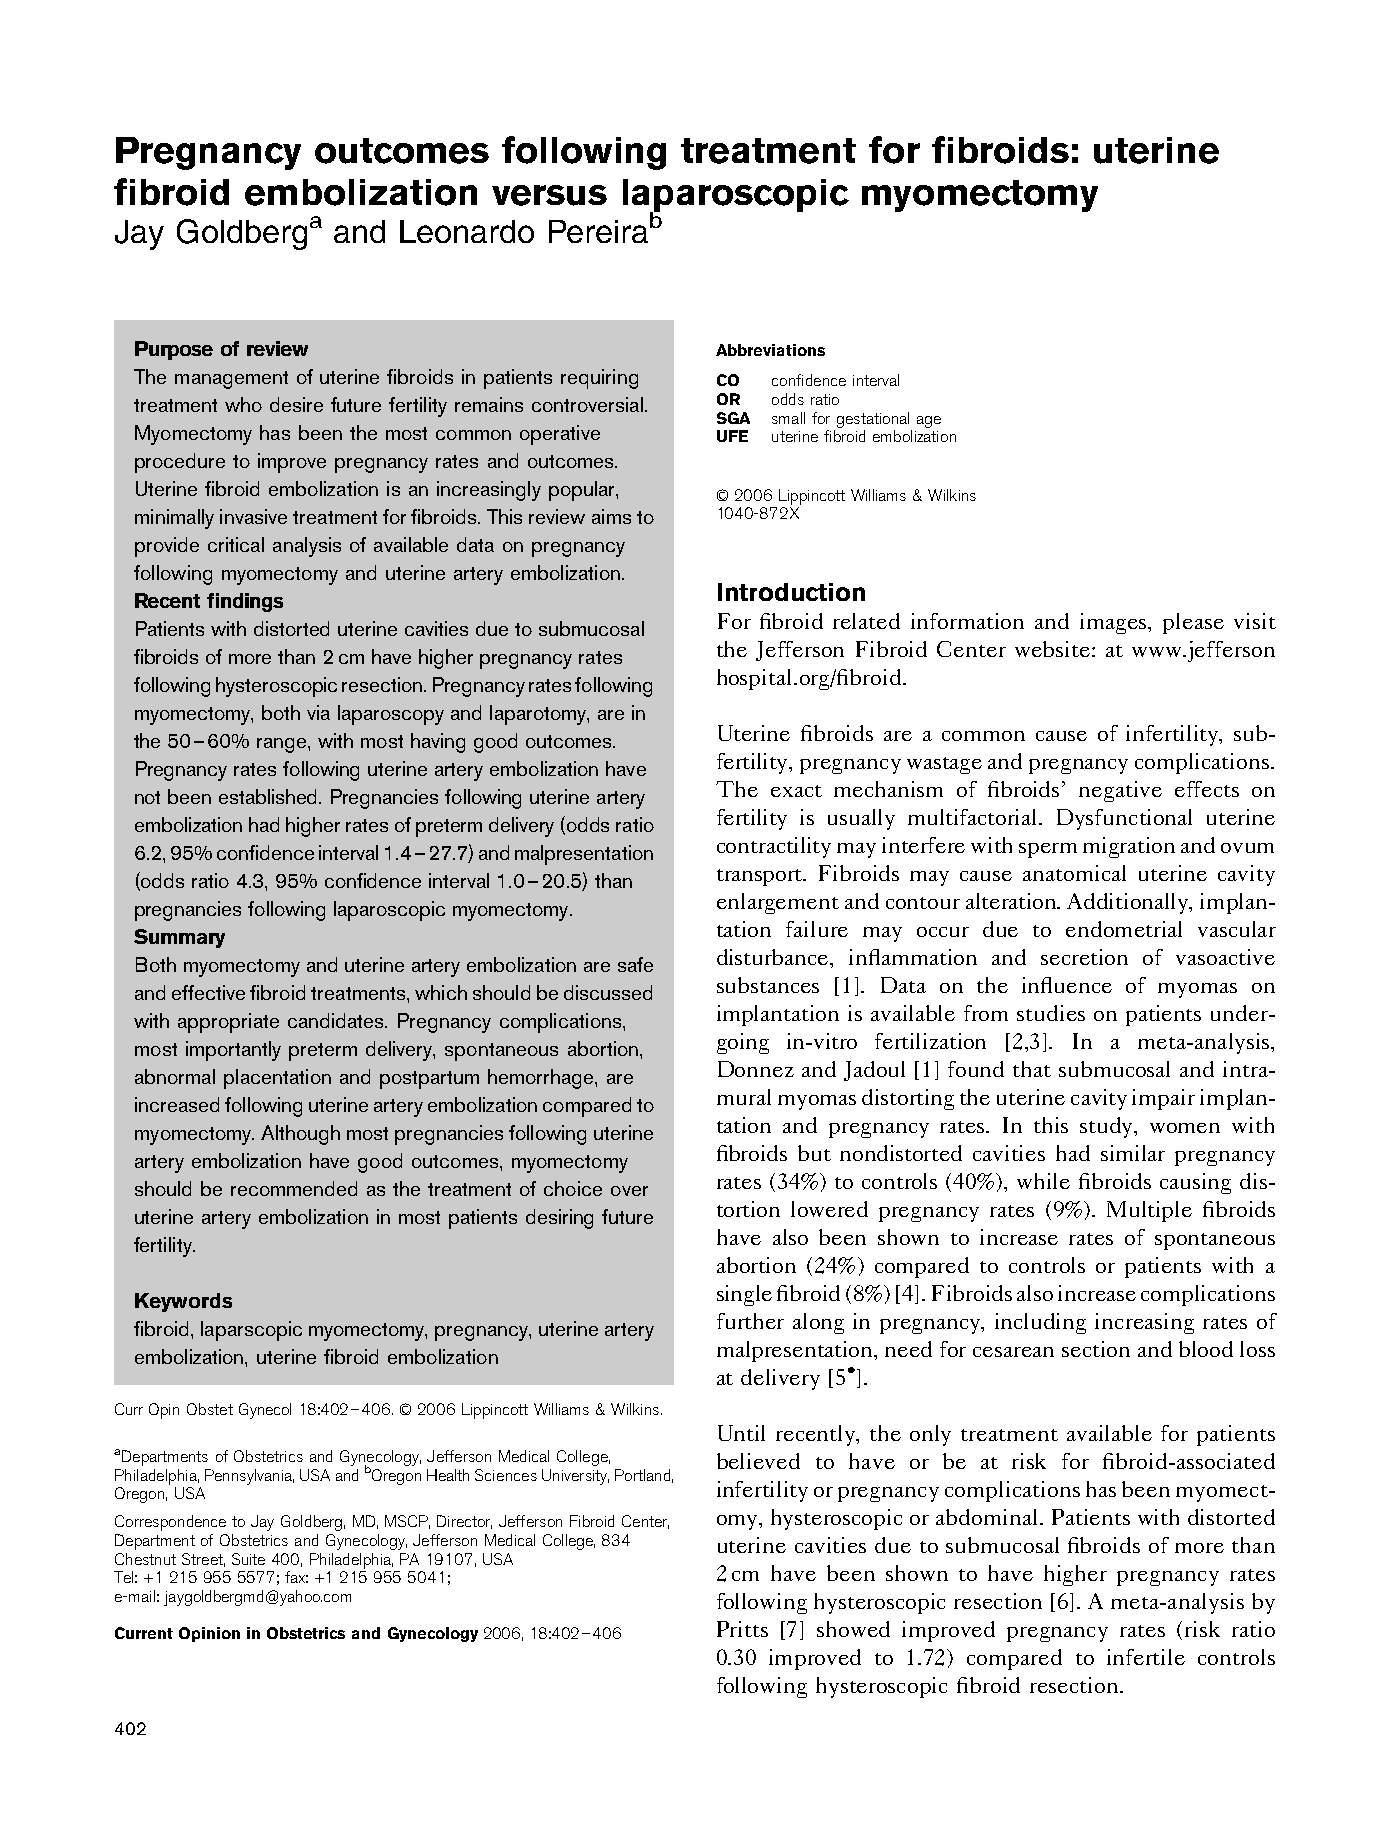  I want to click on Summary, so click(179, 938).
